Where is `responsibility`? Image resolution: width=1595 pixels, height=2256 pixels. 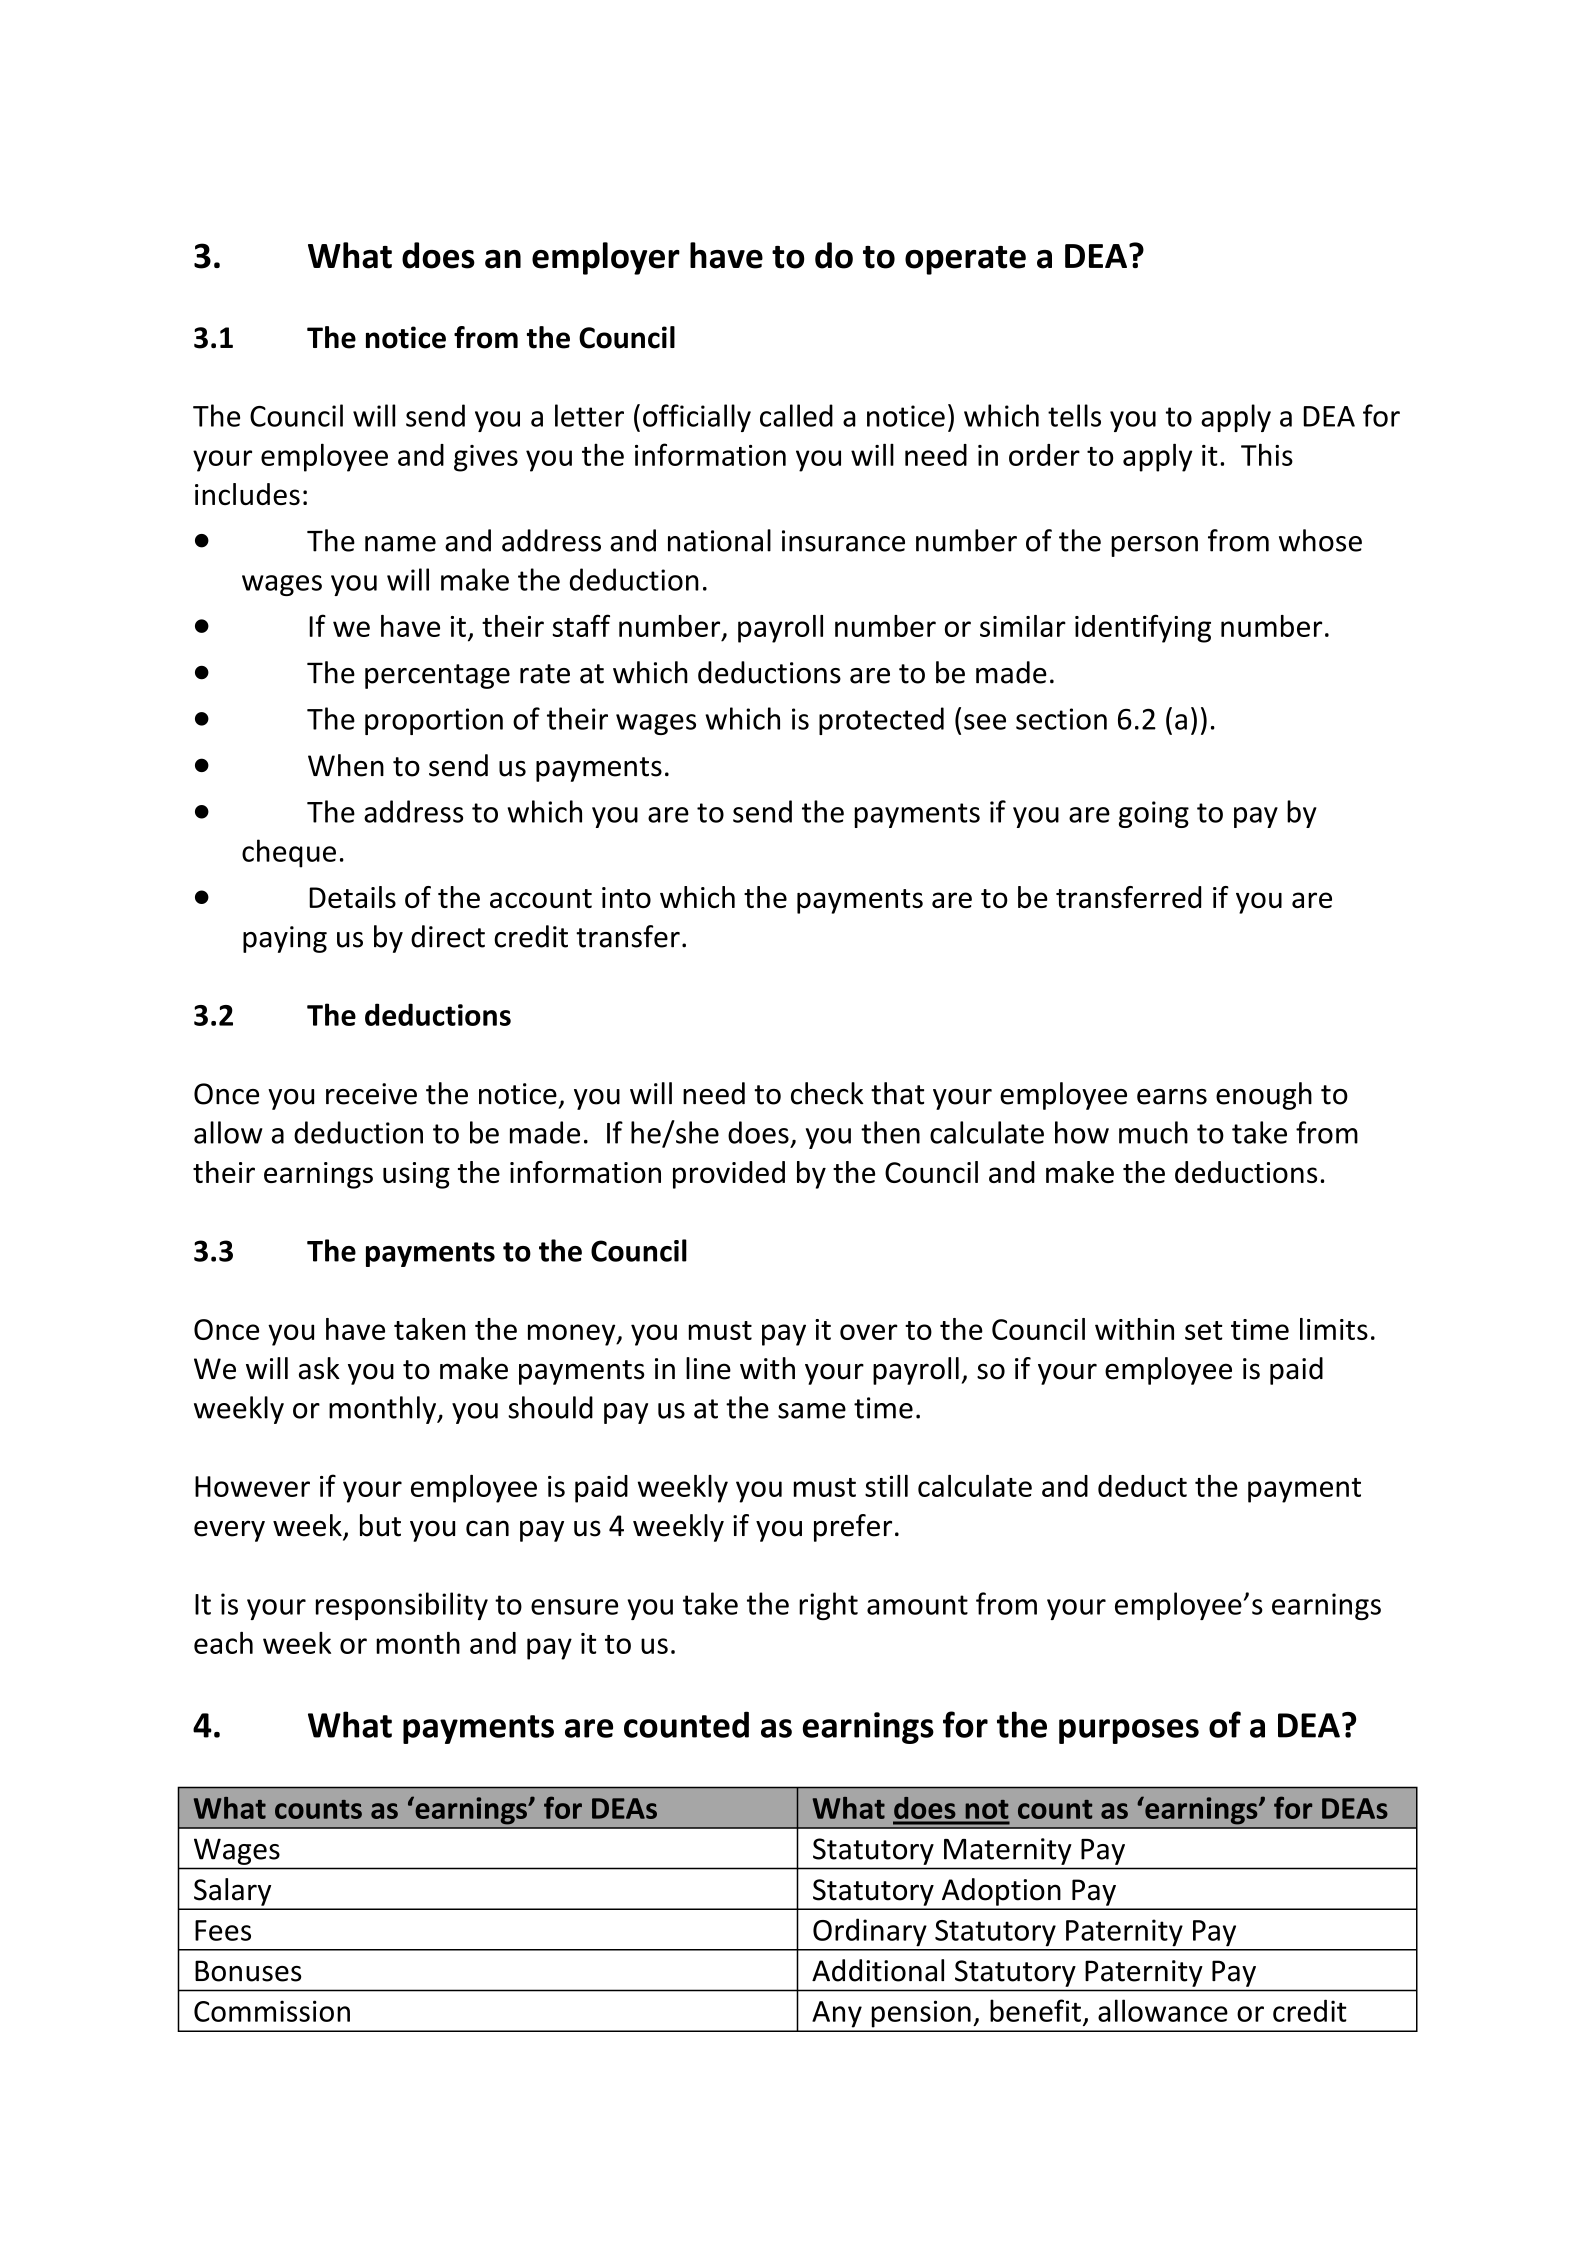 responsibility is located at coordinates (402, 1606).
